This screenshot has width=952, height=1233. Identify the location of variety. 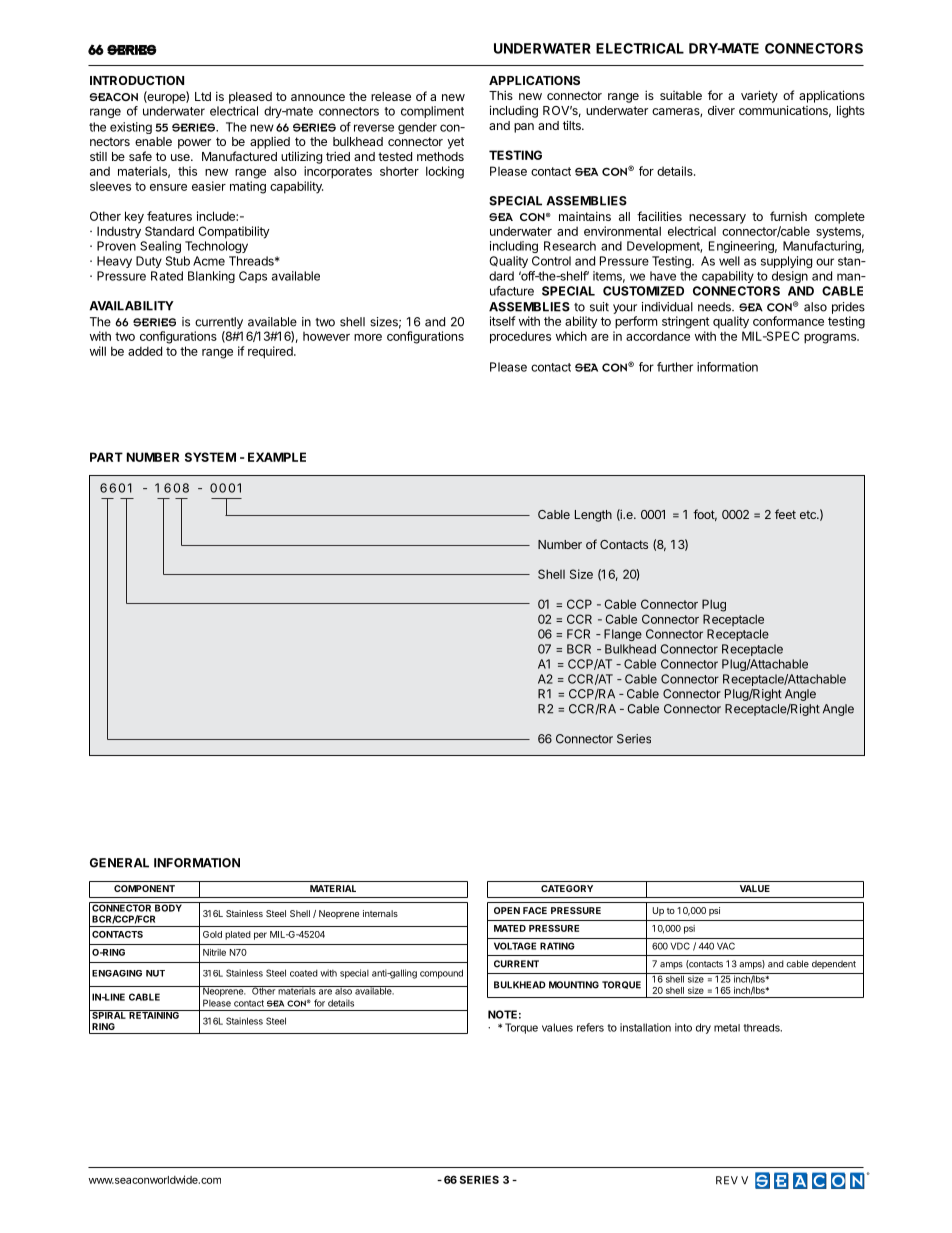
(759, 96).
